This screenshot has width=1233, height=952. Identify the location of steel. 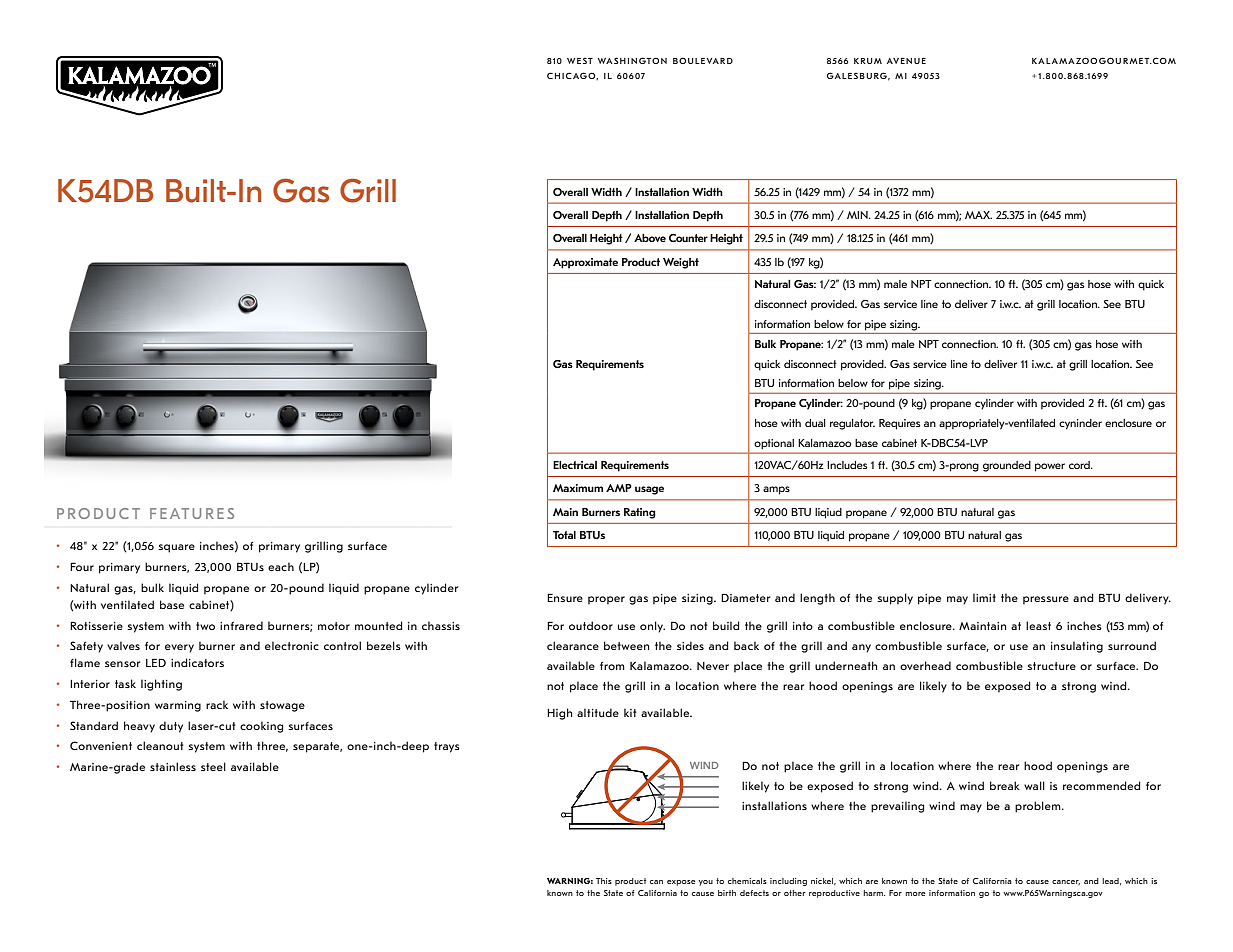
(213, 766).
